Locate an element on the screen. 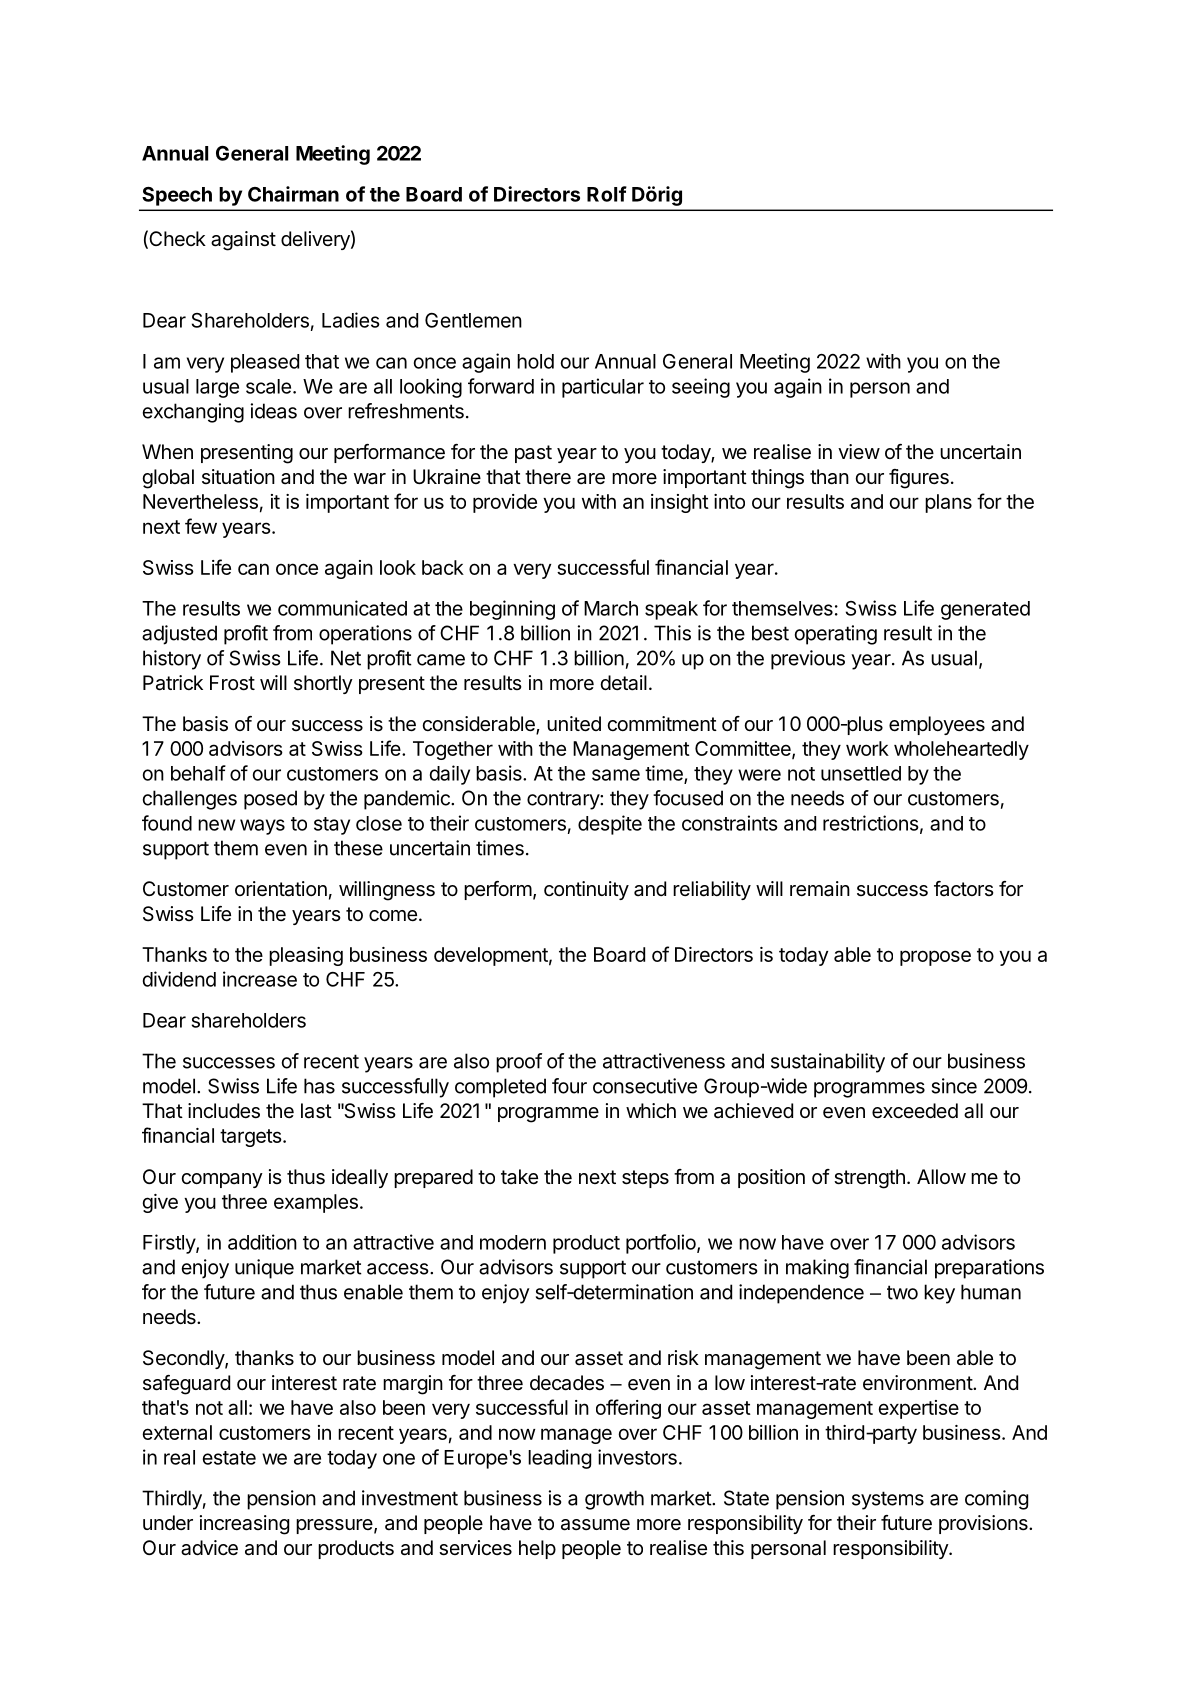 This screenshot has height=1686, width=1192. March is located at coordinates (611, 608).
